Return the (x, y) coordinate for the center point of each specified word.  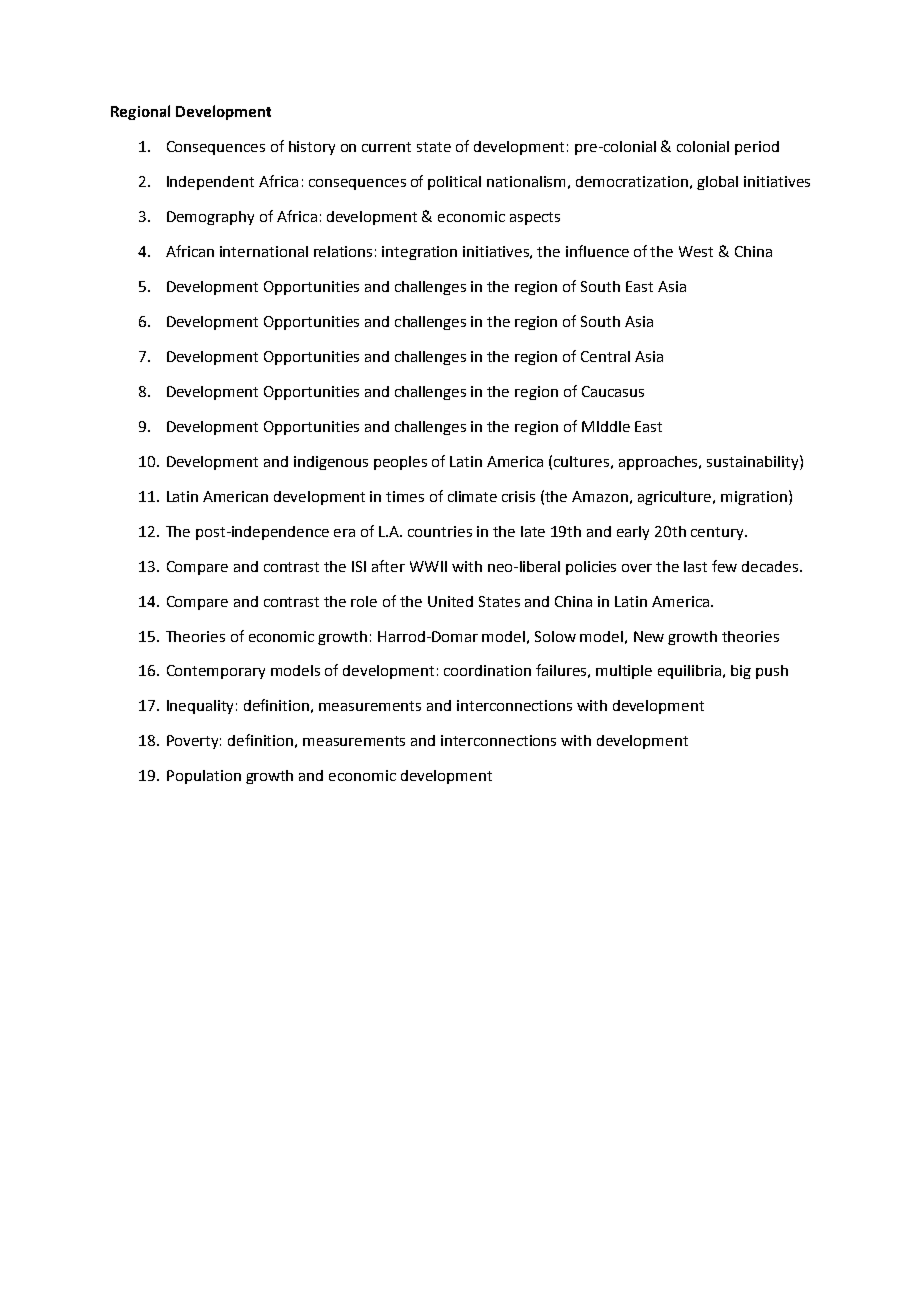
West (696, 251)
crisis (518, 496)
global (717, 183)
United (450, 601)
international (264, 251)
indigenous (331, 463)
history (312, 148)
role (364, 601)
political (454, 183)
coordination (487, 670)
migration (754, 498)
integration (419, 253)
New (649, 636)
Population (204, 777)
